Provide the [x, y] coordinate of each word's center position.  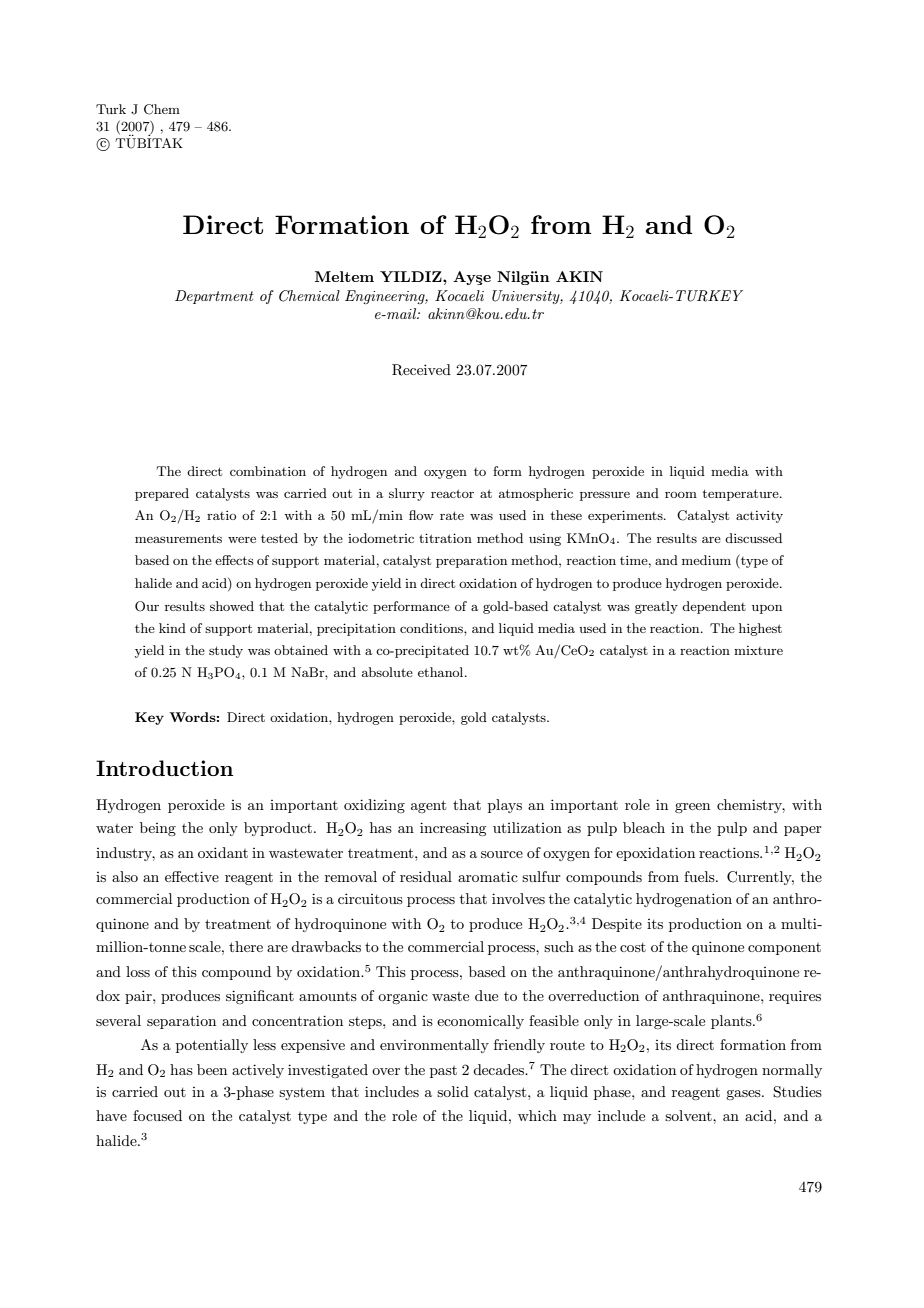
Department [214, 297]
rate [452, 515]
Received [421, 370]
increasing [453, 829]
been [212, 1069]
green [692, 808]
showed [232, 606]
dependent [714, 607]
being [158, 829]
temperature [741, 495]
